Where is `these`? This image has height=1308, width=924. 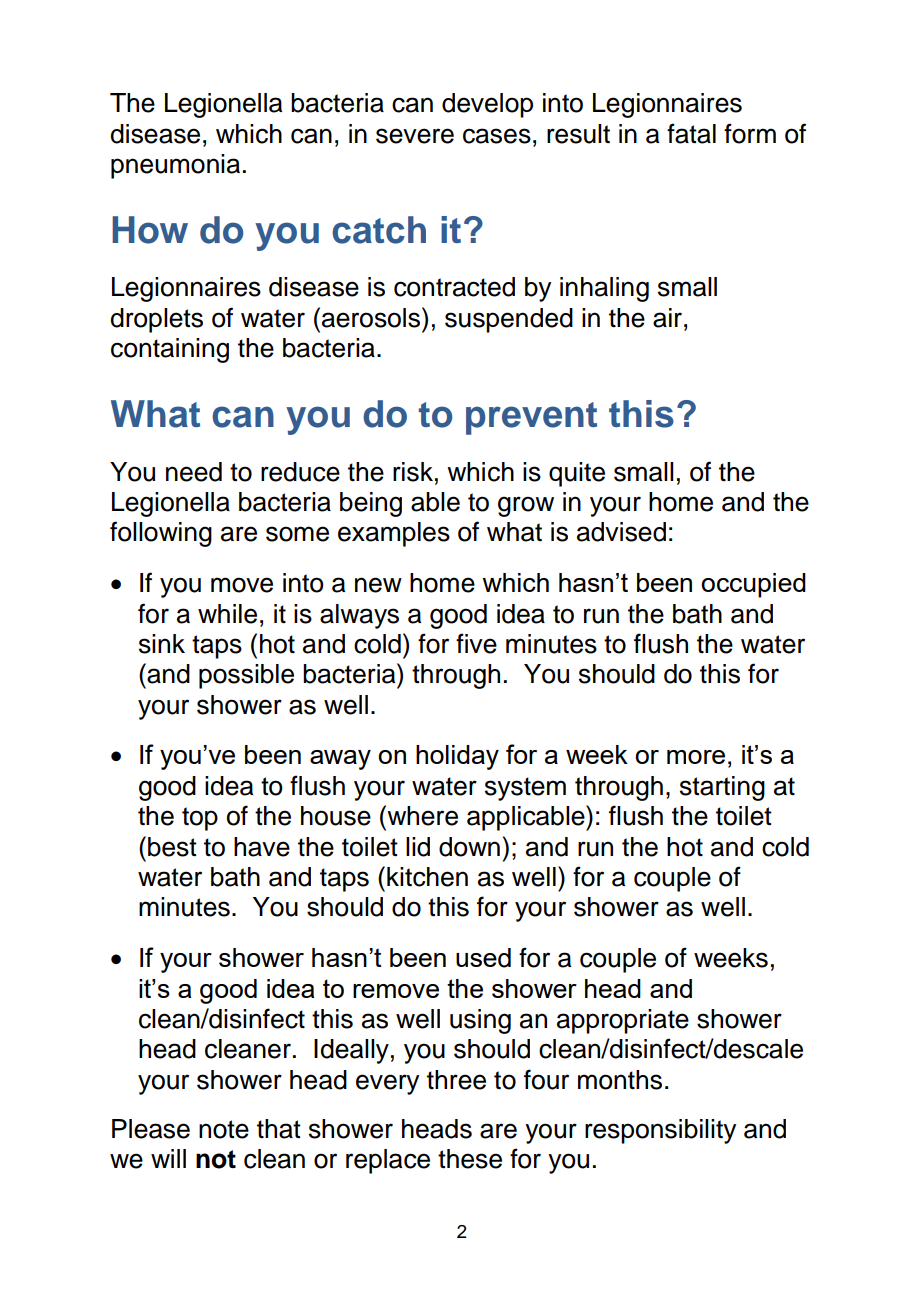
these is located at coordinates (470, 1159).
